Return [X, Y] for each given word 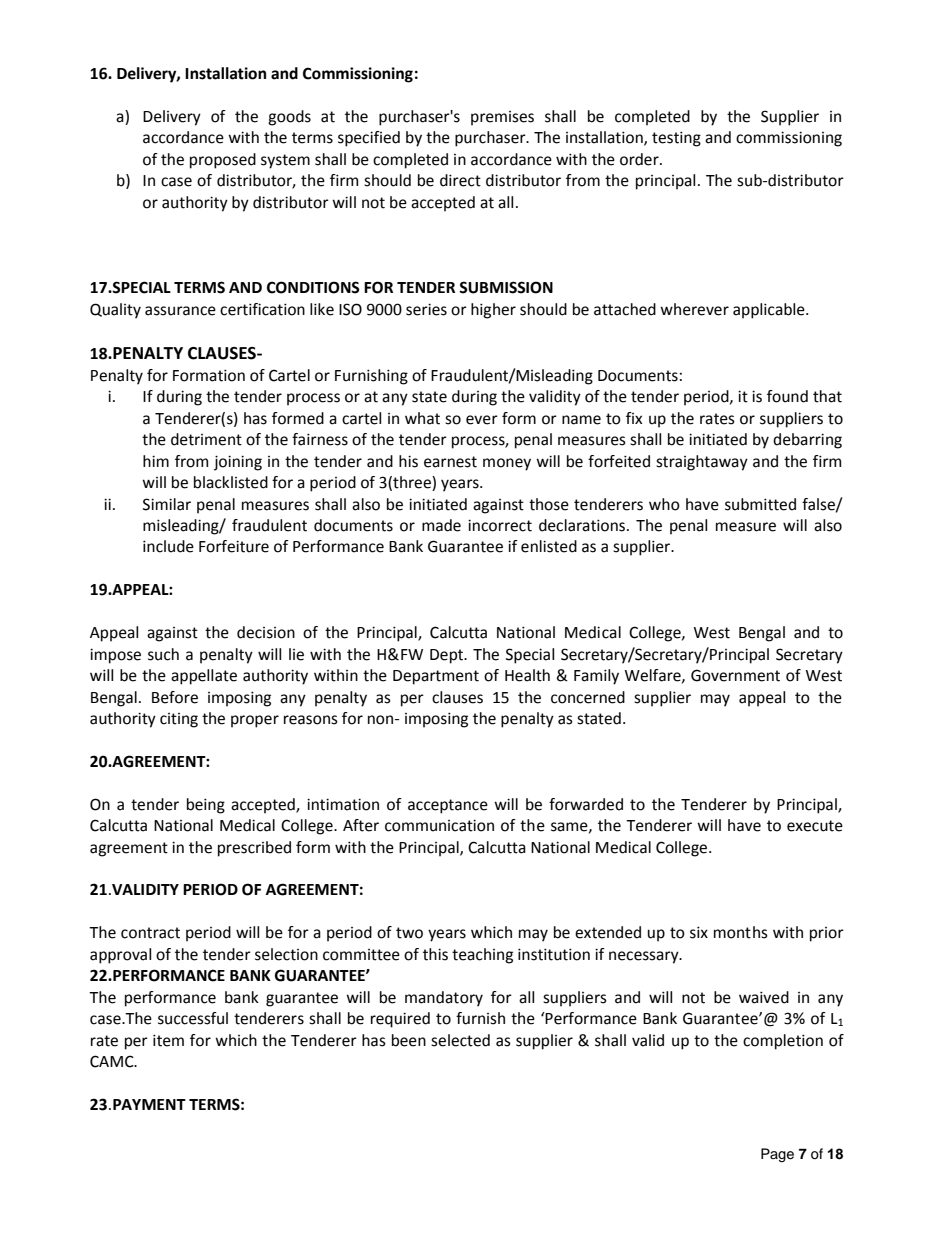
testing [676, 139]
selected [460, 1040]
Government [735, 675]
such [163, 654]
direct [460, 180]
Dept [448, 656]
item [168, 1040]
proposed [223, 161]
